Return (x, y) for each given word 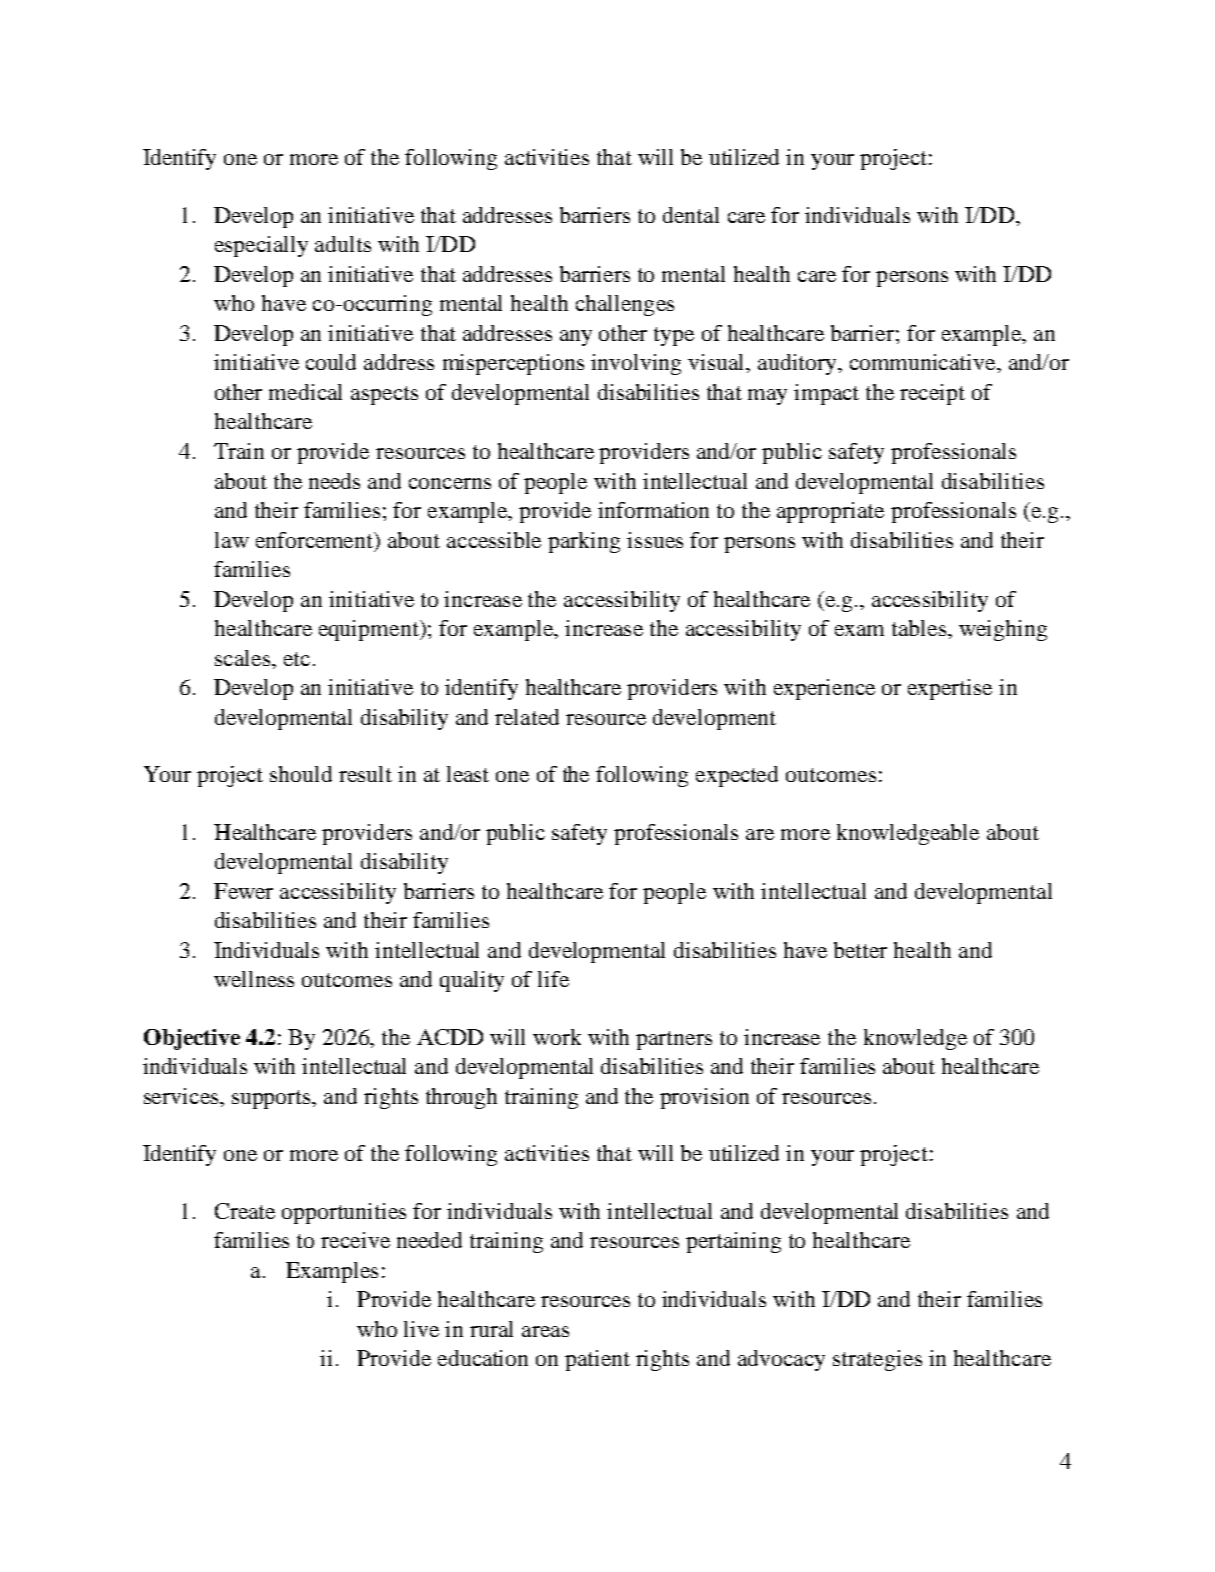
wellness (254, 979)
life (553, 979)
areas (545, 1331)
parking (584, 542)
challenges (625, 305)
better (860, 950)
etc (297, 659)
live (421, 1329)
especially (261, 246)
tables (920, 628)
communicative (924, 362)
